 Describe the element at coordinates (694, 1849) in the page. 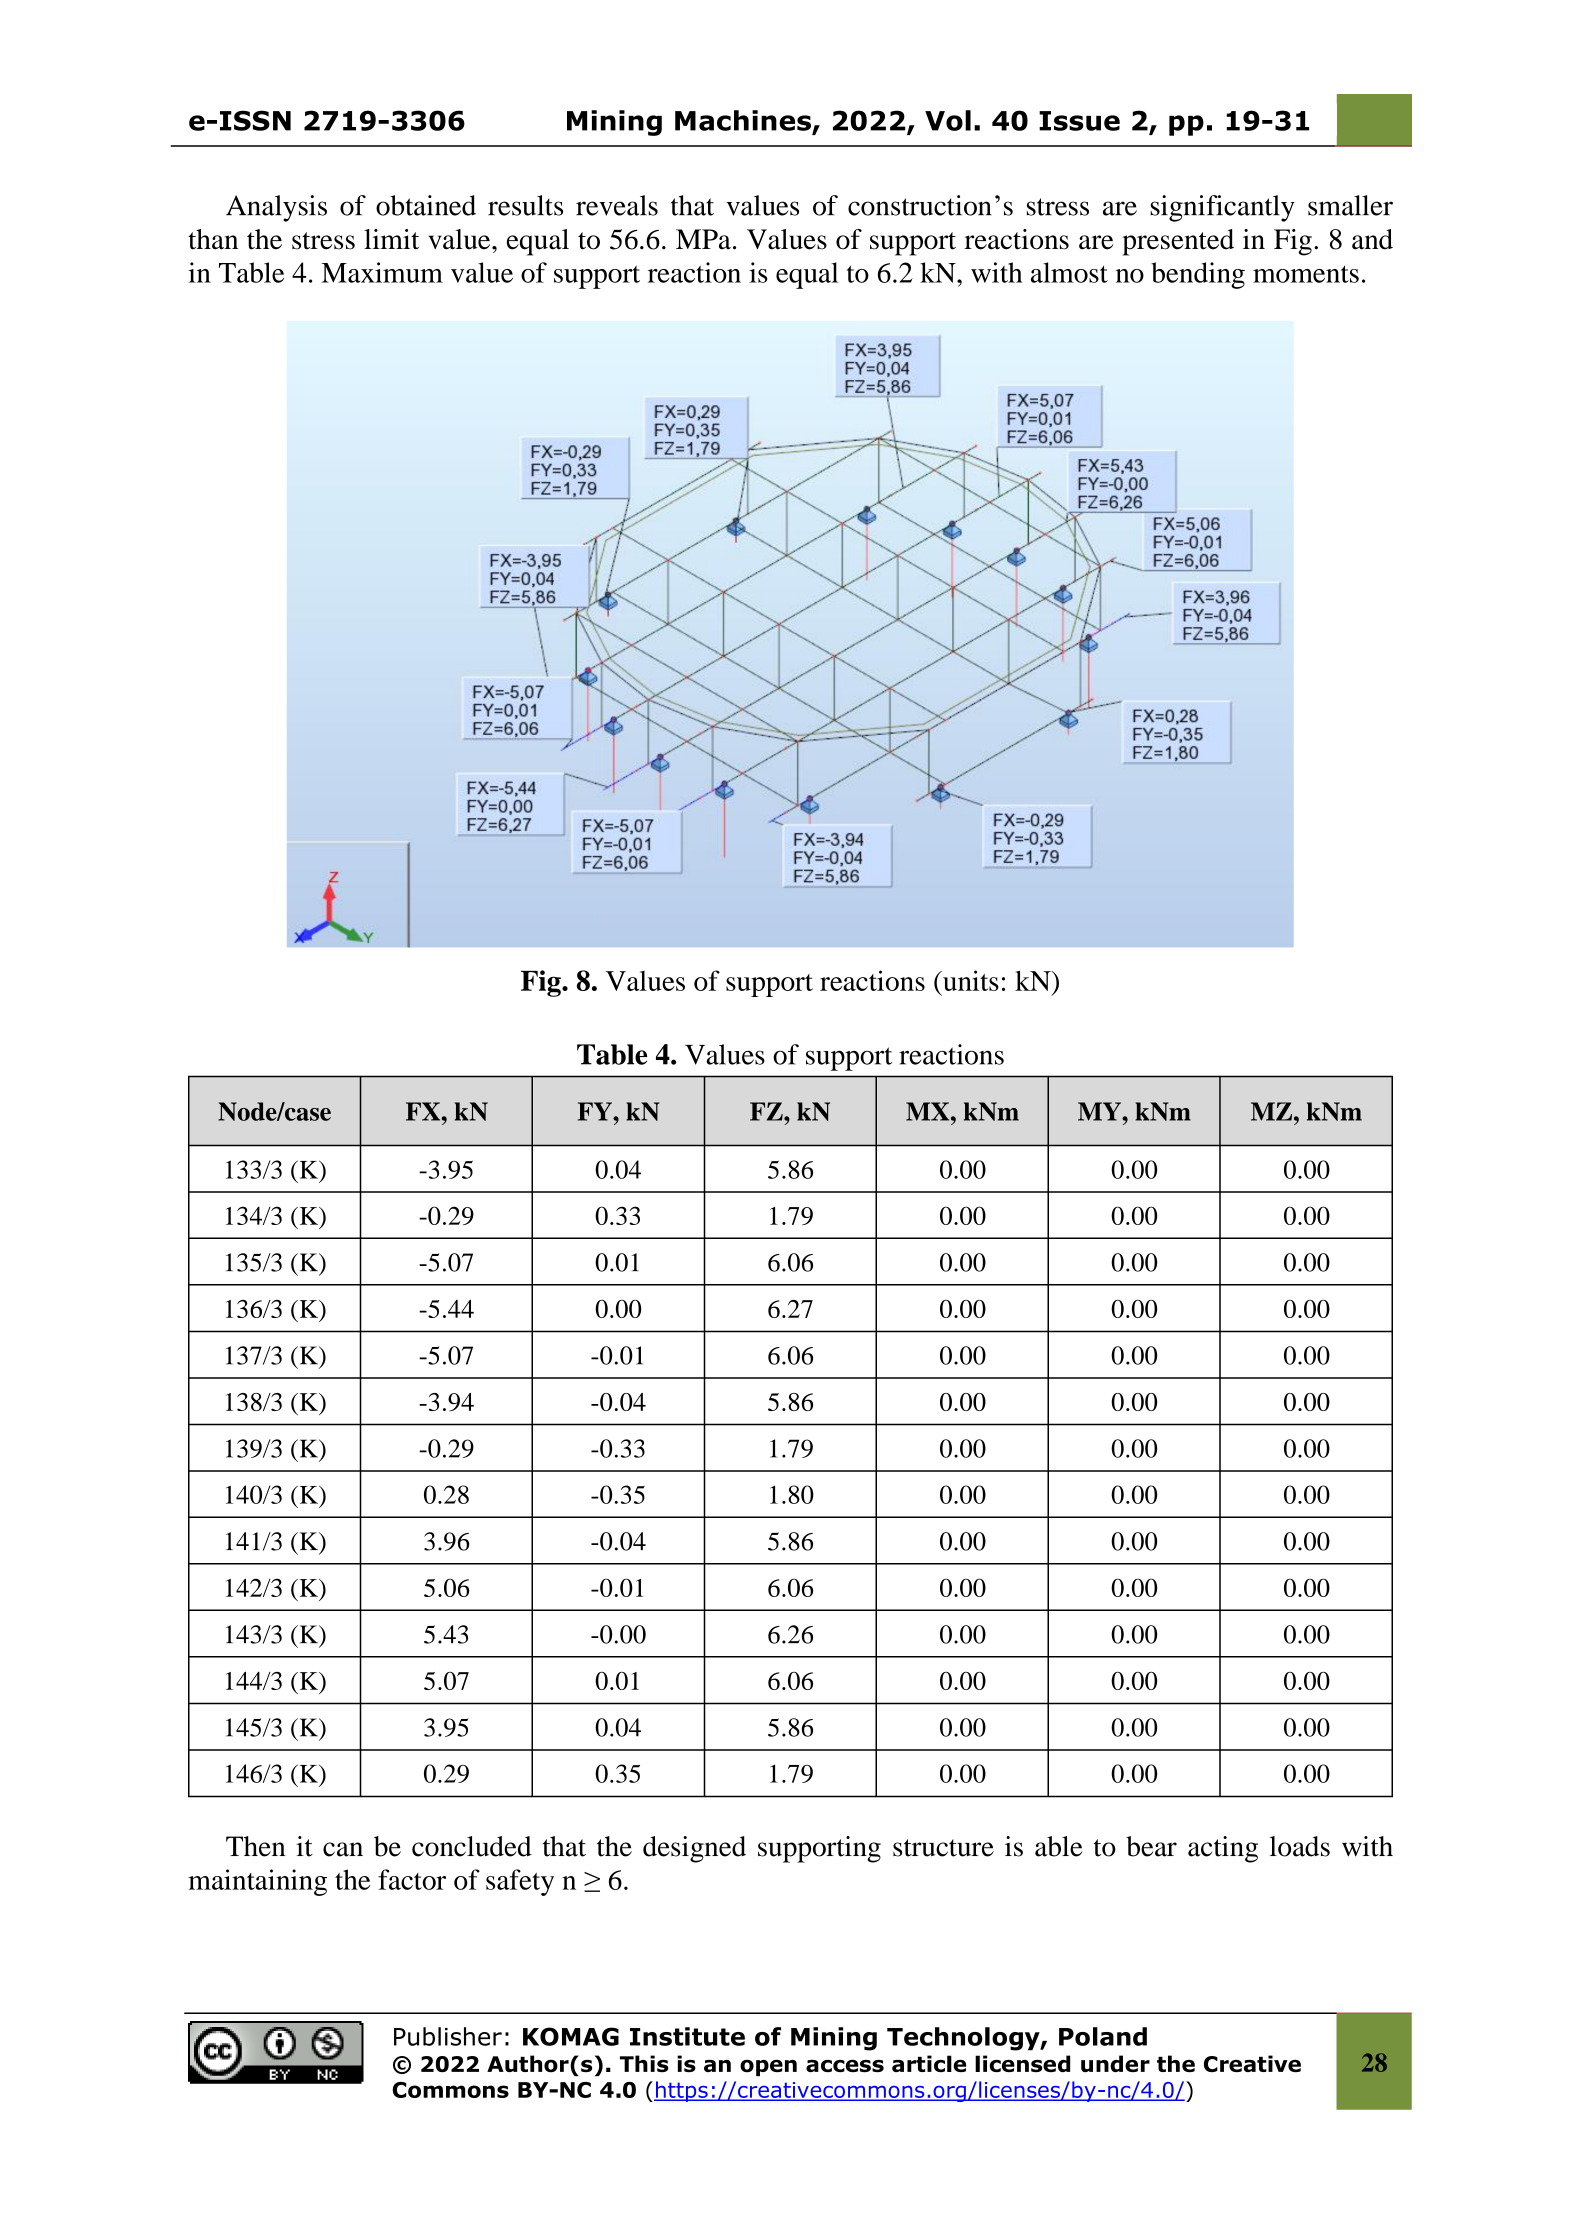

I see `designed` at that location.
